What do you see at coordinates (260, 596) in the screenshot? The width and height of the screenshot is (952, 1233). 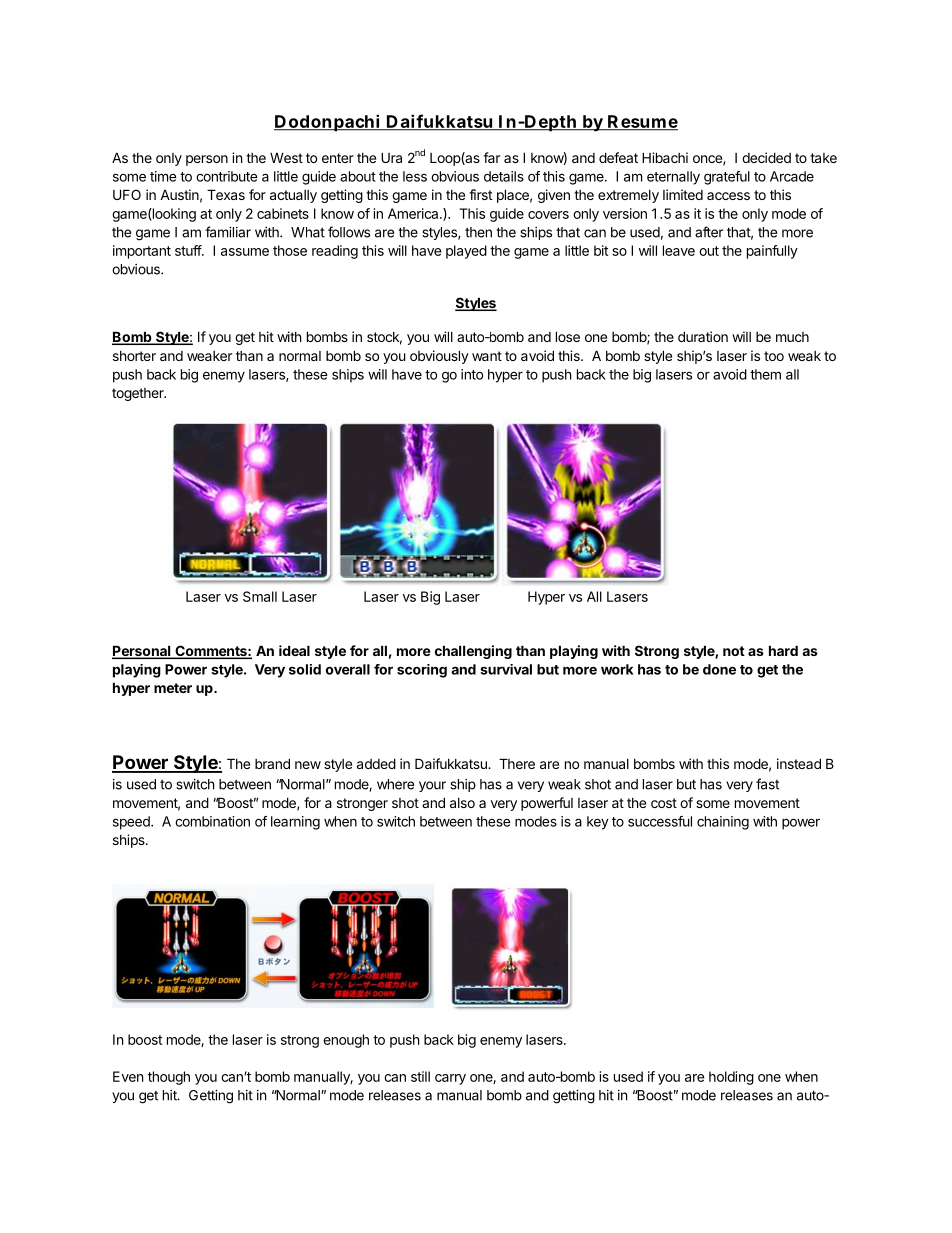 I see `Small` at bounding box center [260, 596].
